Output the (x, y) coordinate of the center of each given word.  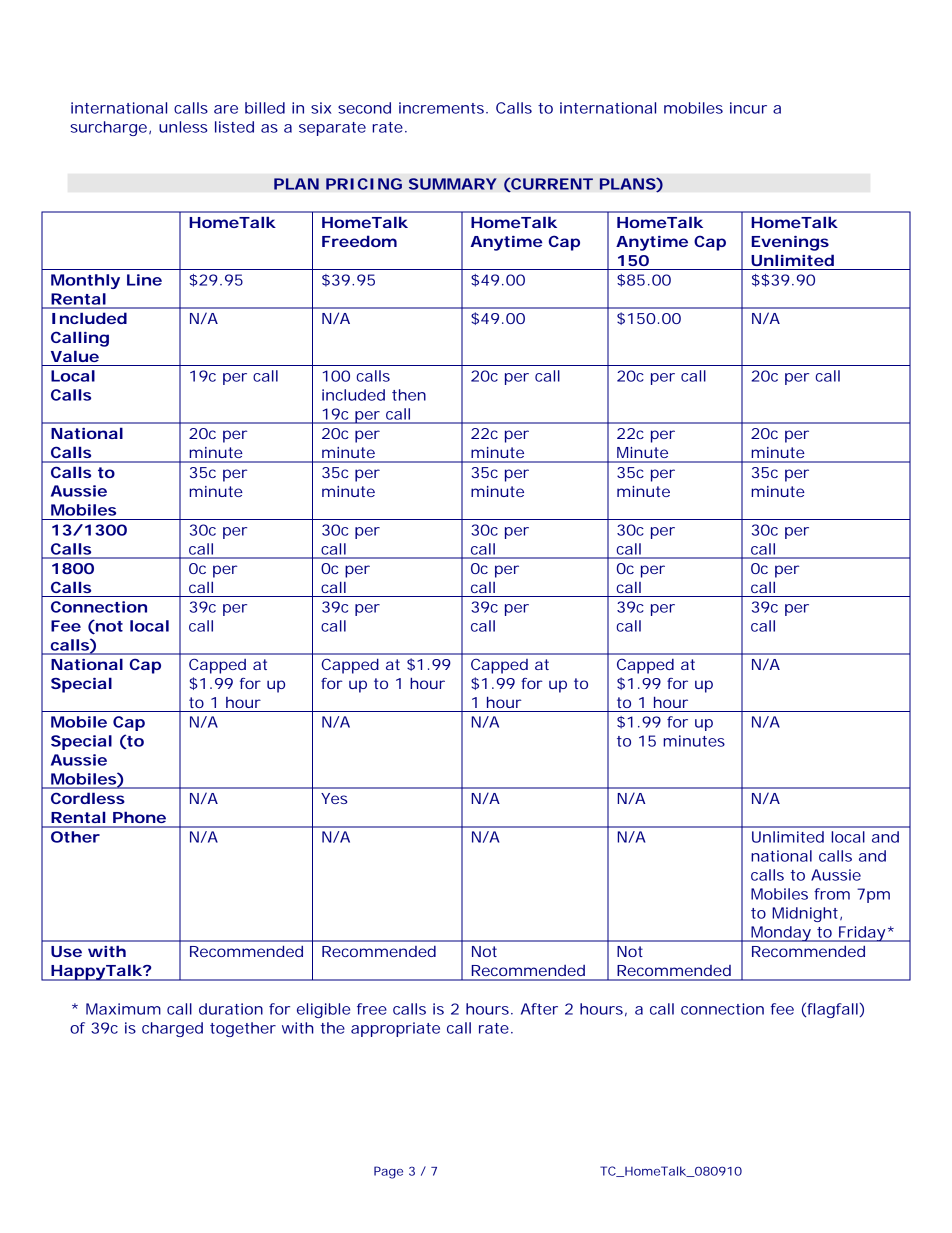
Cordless (88, 798)
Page (388, 1172)
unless (183, 127)
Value (75, 356)
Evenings (790, 243)
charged (172, 1029)
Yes (334, 798)
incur (748, 108)
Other (75, 837)
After (539, 1009)
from (832, 894)
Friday (862, 934)
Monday (782, 934)
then (409, 395)
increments (443, 108)
